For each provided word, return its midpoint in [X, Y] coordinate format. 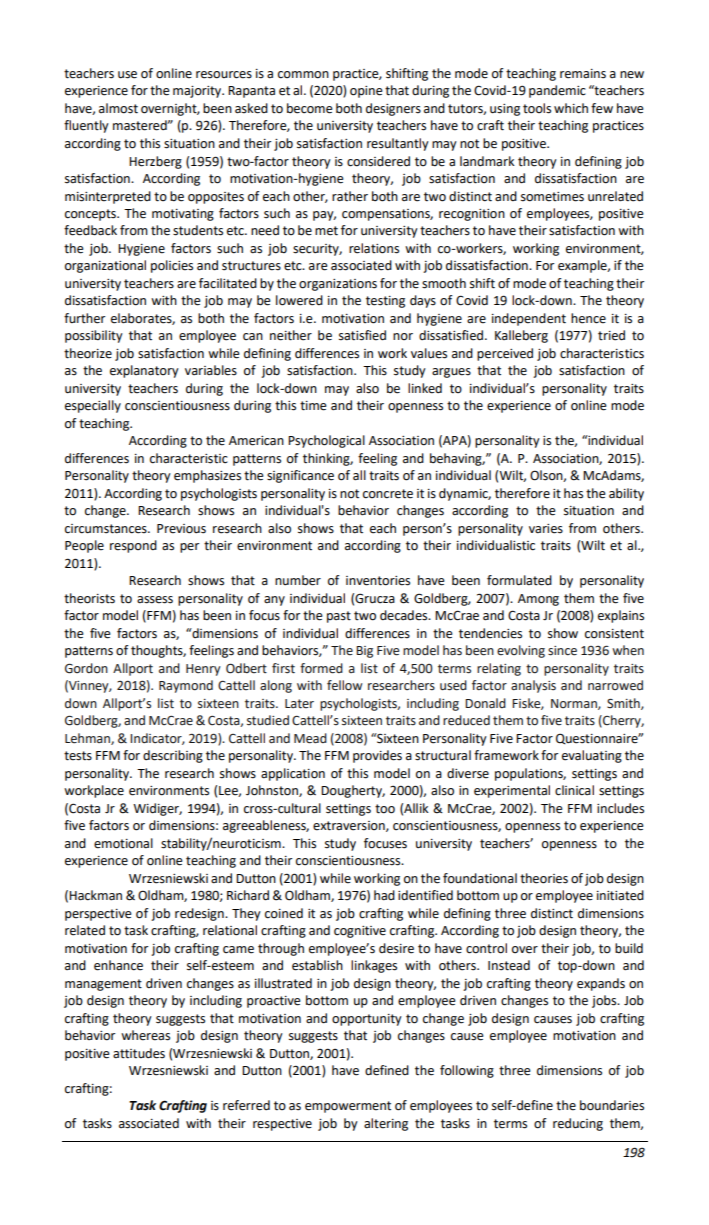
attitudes [139, 1053]
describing [173, 756]
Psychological [326, 441]
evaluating [592, 756]
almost [118, 108]
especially [93, 406]
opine [366, 92]
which [571, 108]
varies [546, 529]
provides [377, 756]
